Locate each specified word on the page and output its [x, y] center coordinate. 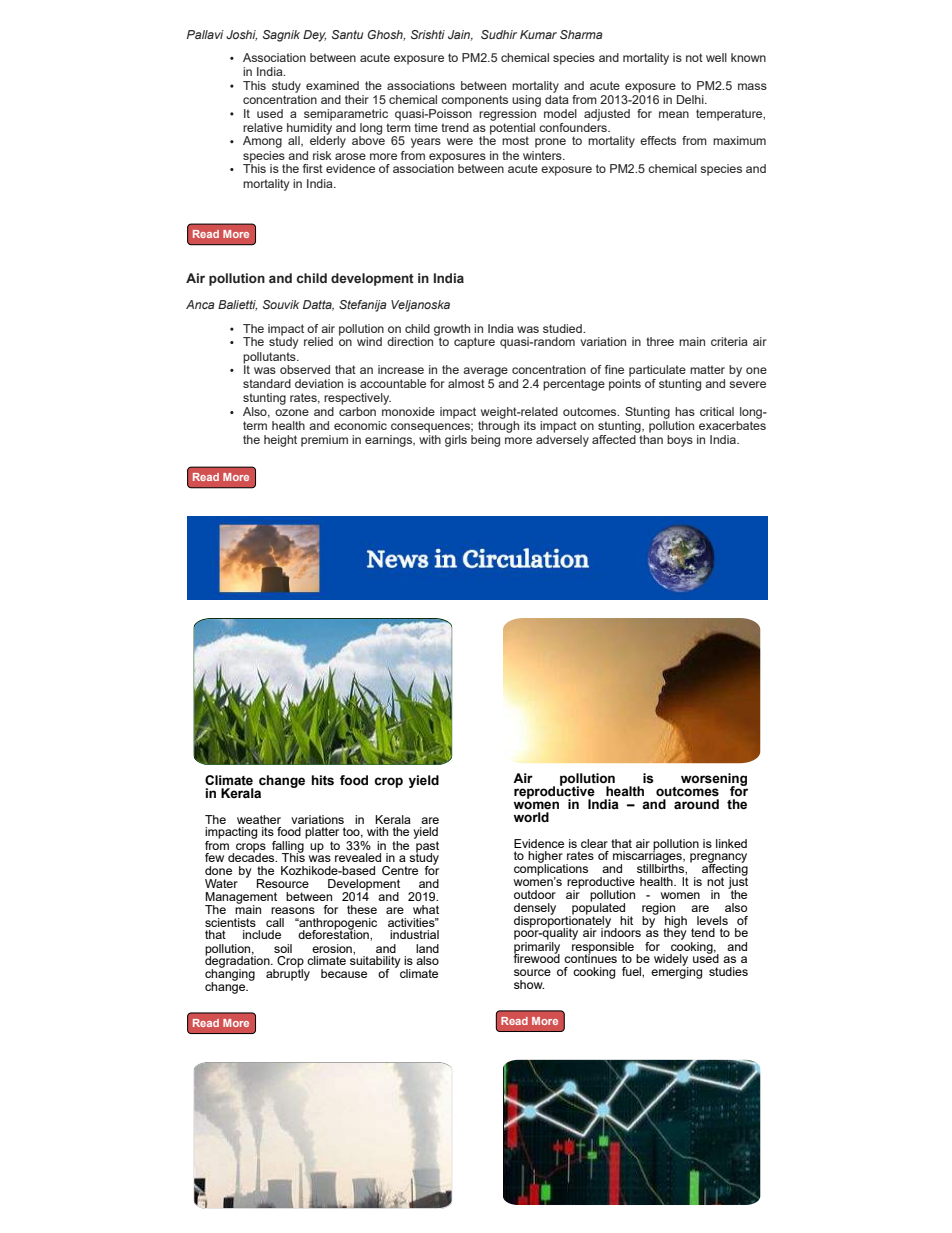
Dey [314, 36]
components [474, 101]
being [485, 441]
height [280, 441]
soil [283, 948]
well [716, 57]
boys [680, 441]
